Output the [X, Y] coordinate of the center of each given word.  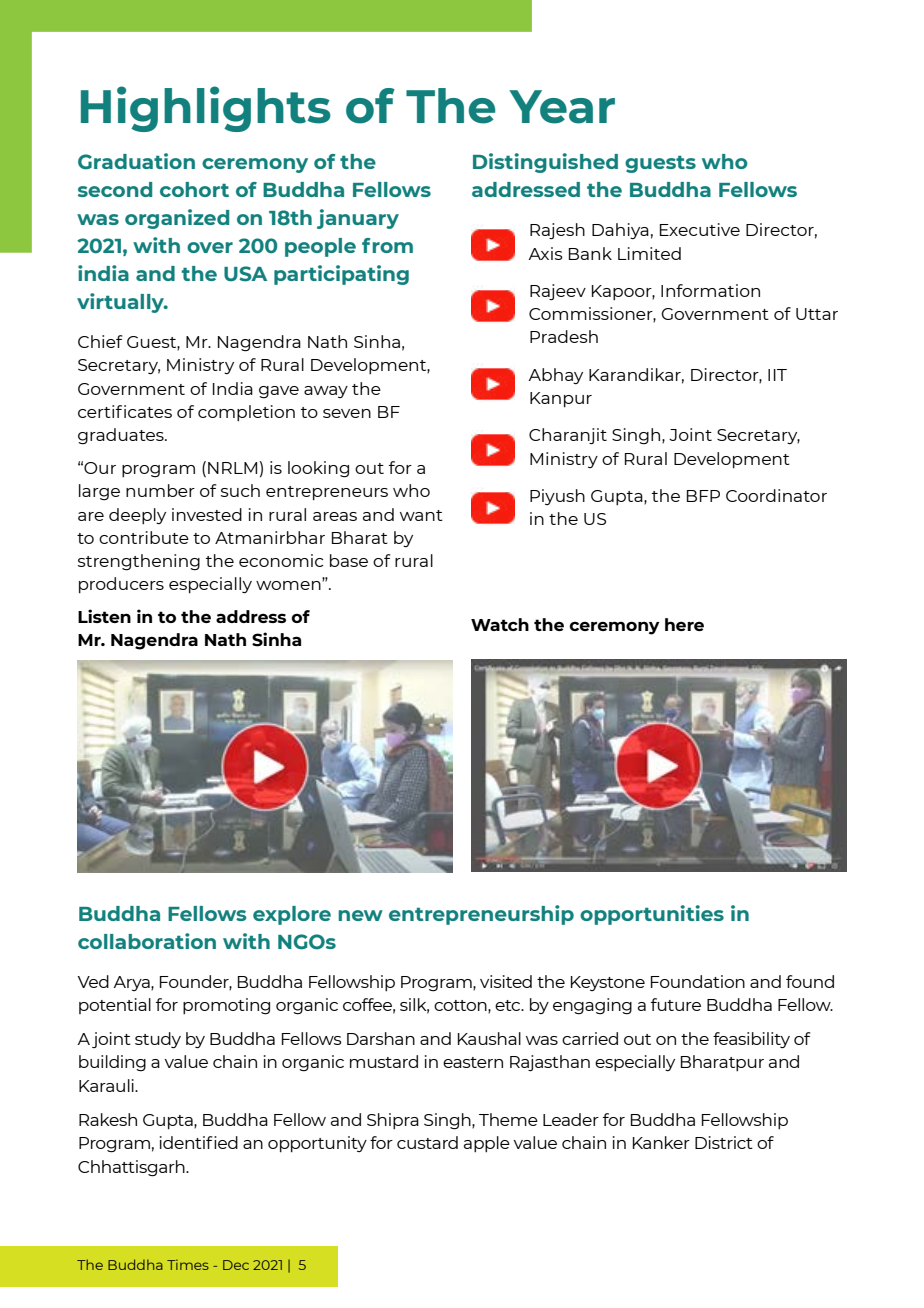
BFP [703, 496]
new [360, 915]
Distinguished [545, 163]
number [160, 490]
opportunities [652, 915]
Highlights [206, 109]
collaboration [147, 941]
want [421, 515]
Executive [700, 229]
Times [188, 1264]
